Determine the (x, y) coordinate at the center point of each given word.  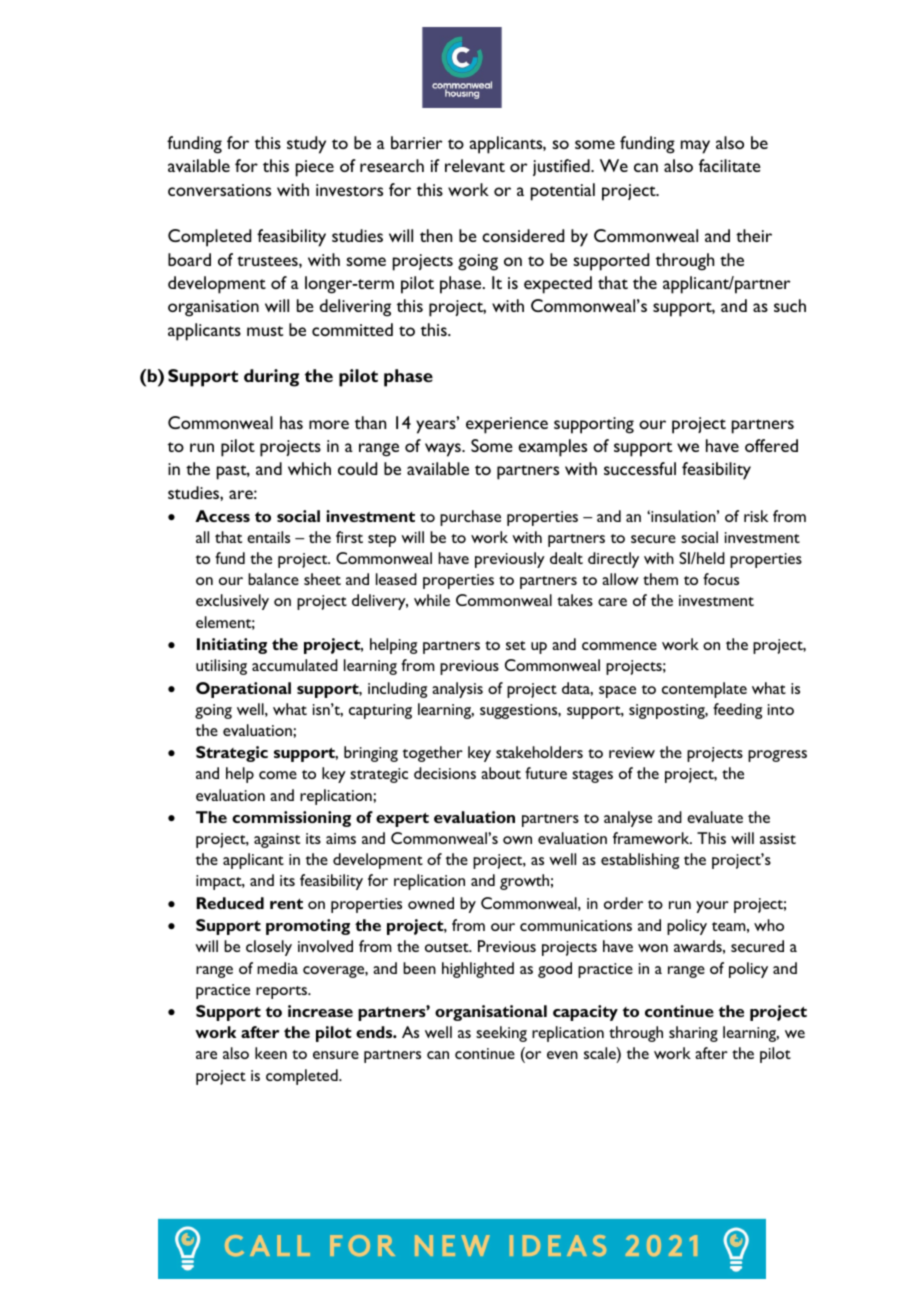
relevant (475, 165)
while (432, 600)
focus (721, 579)
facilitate (730, 165)
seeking (501, 1034)
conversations (219, 190)
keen (271, 1053)
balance (273, 579)
